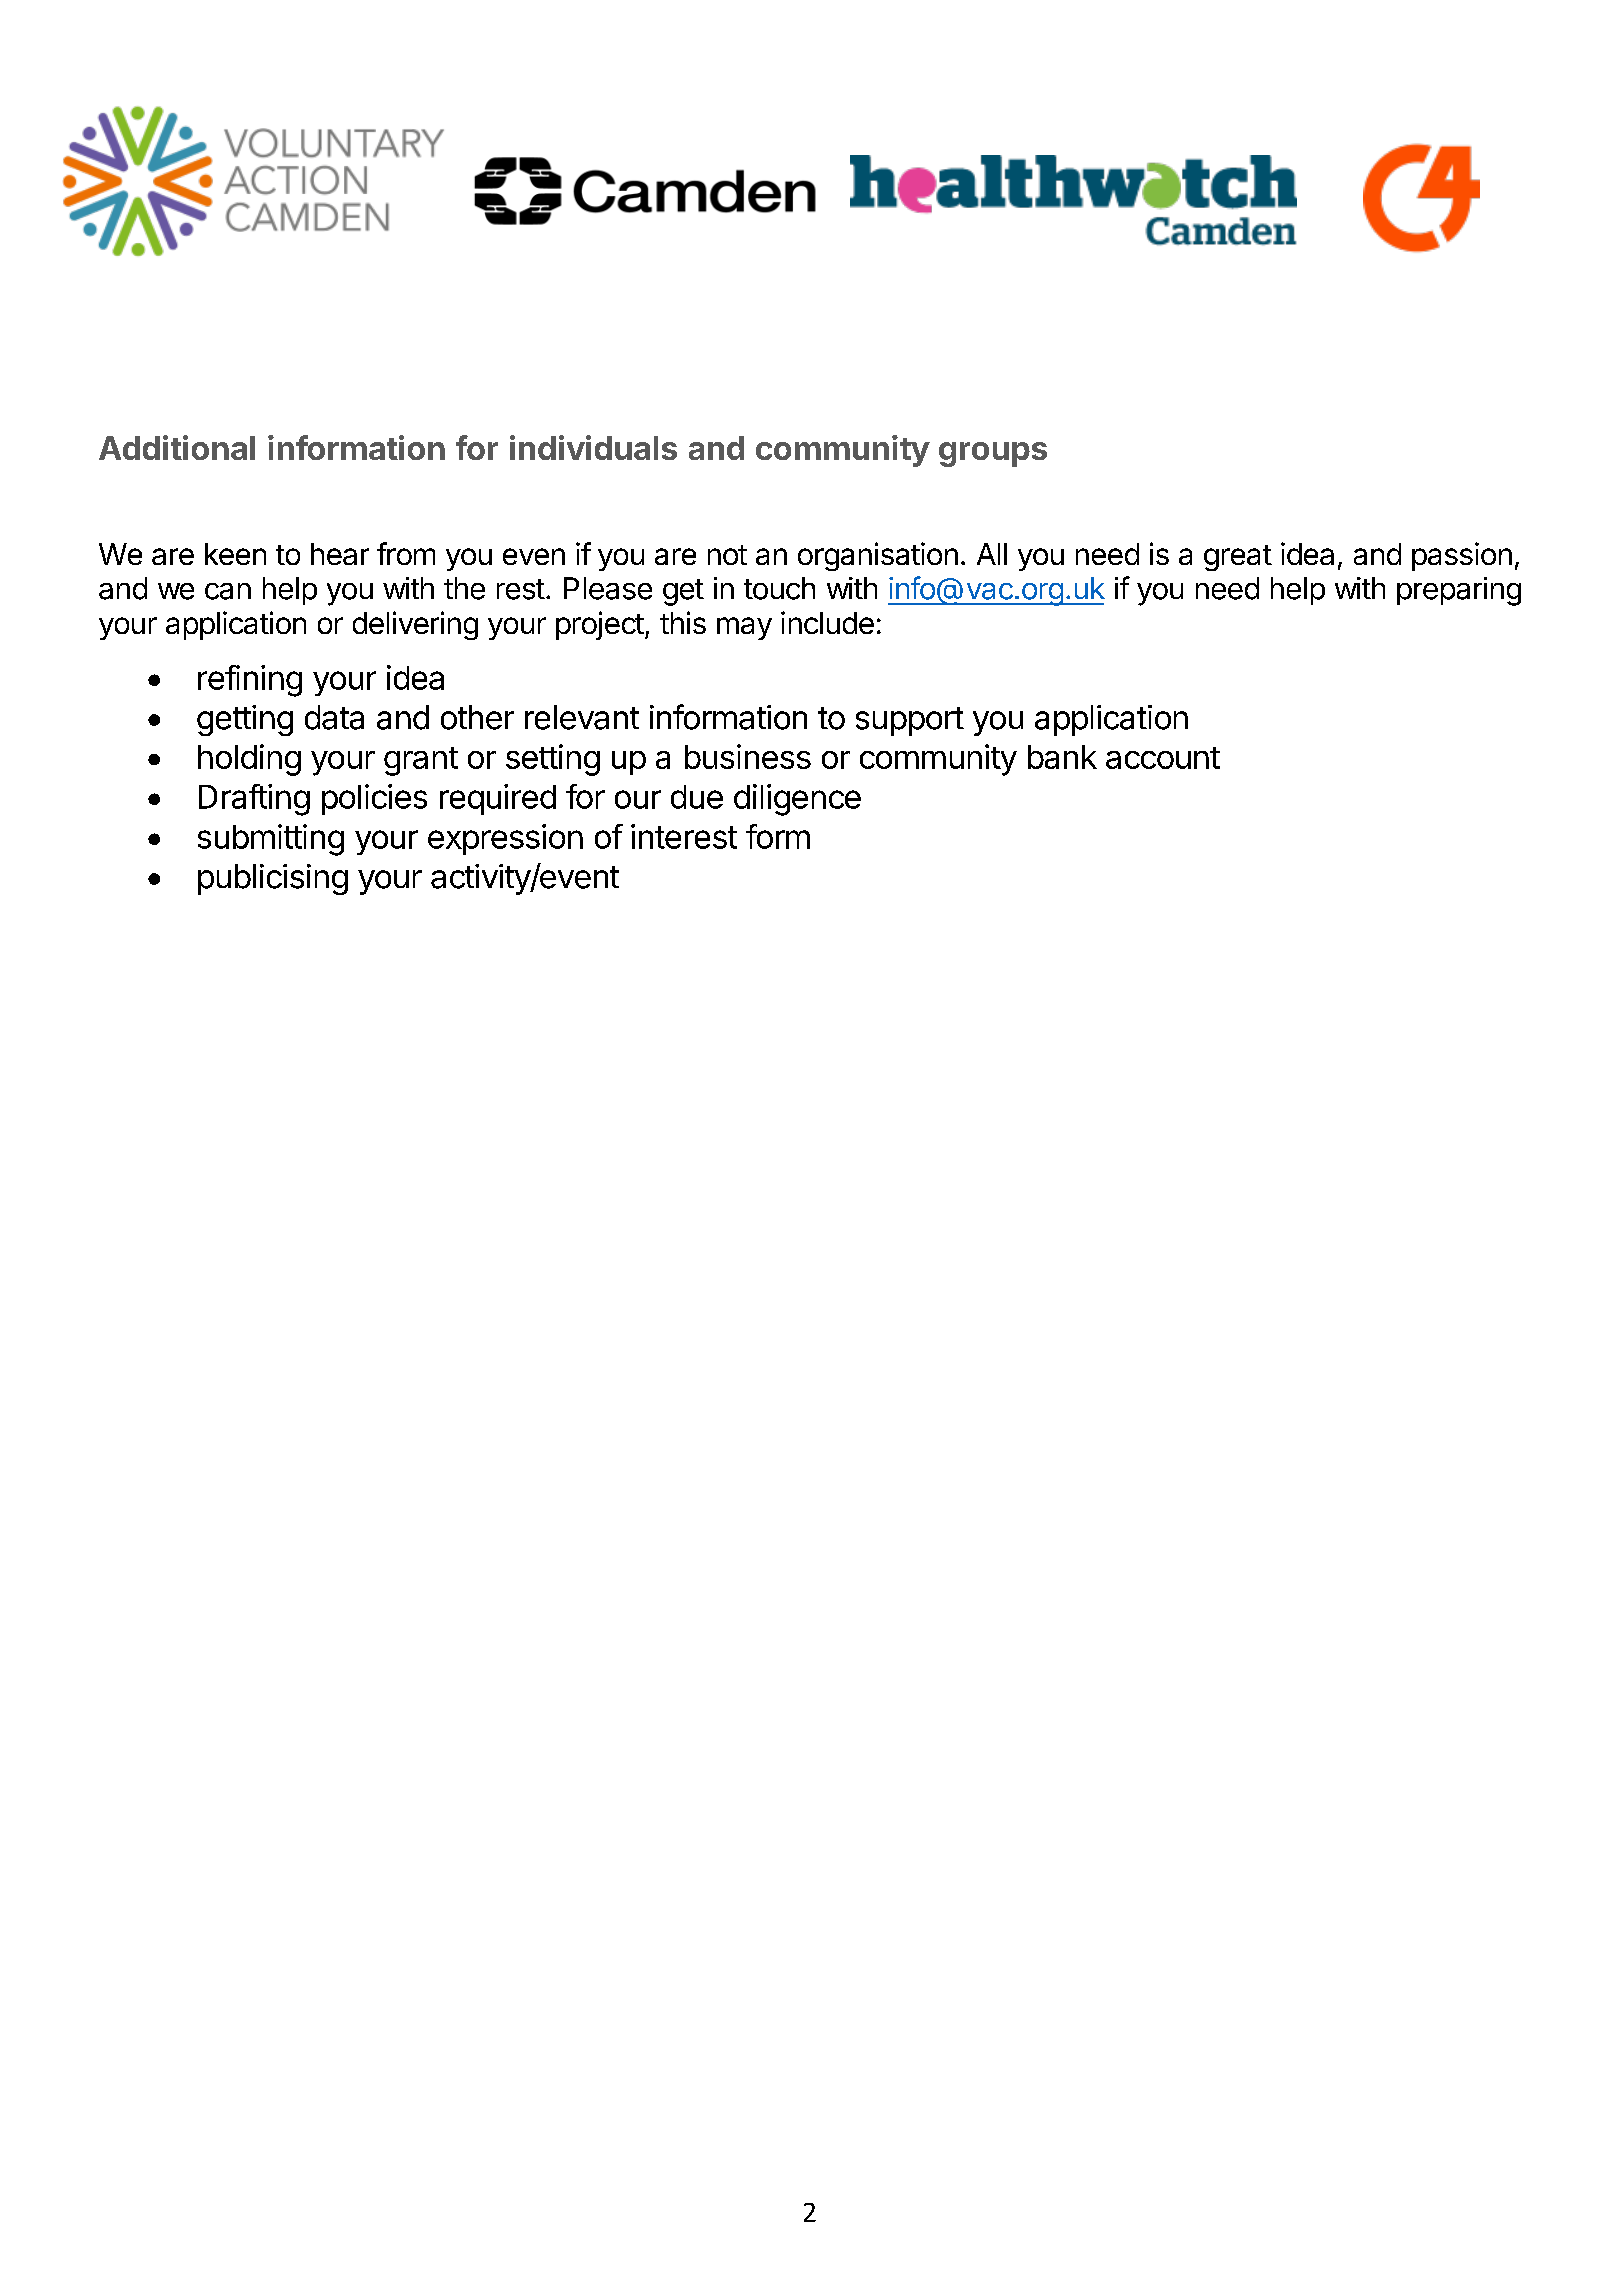 The width and height of the screenshot is (1619, 2290). Describe the element at coordinates (993, 454) in the screenshot. I see `groups` at that location.
